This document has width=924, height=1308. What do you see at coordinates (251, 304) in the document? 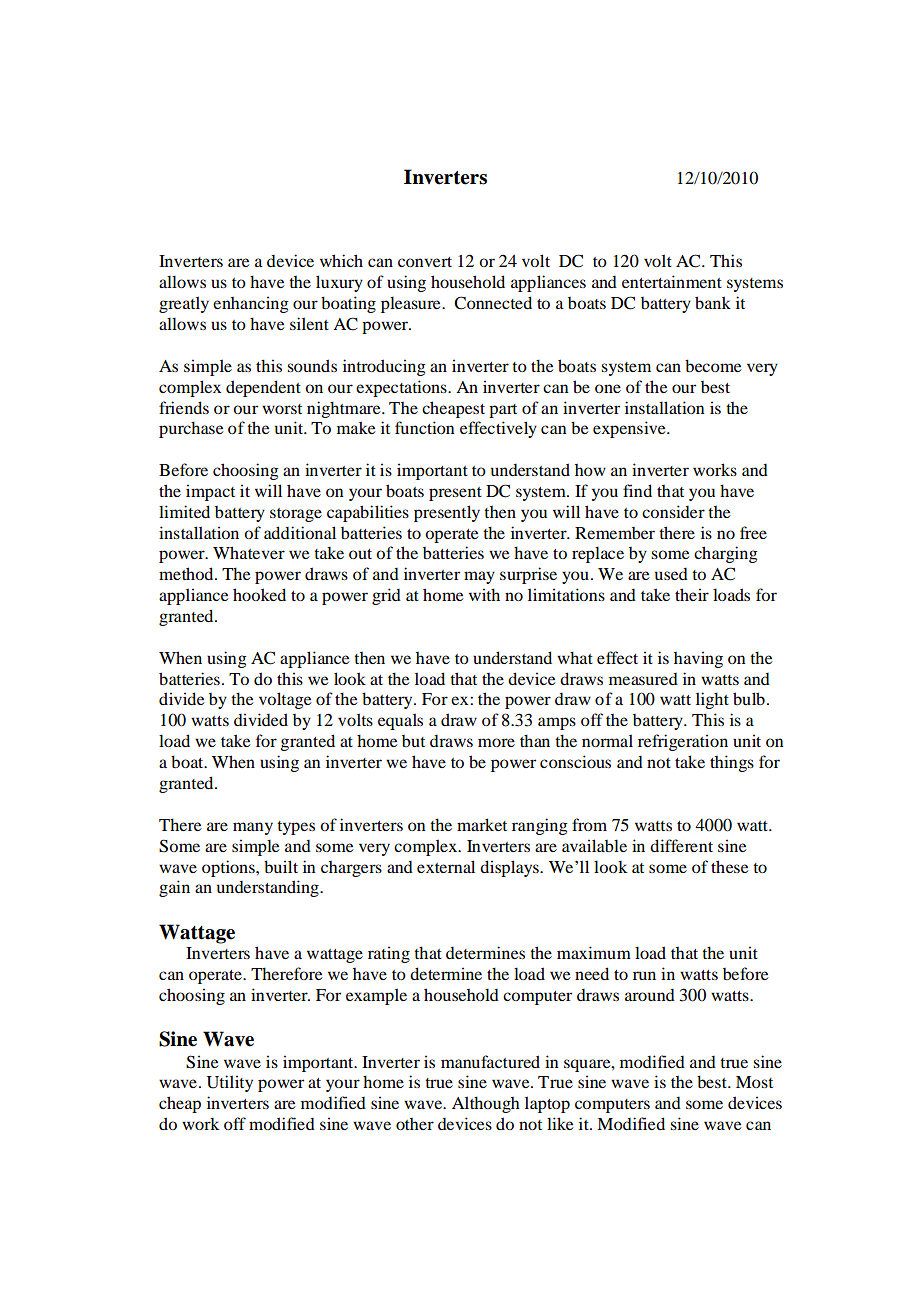
I see `enhancing` at bounding box center [251, 304].
